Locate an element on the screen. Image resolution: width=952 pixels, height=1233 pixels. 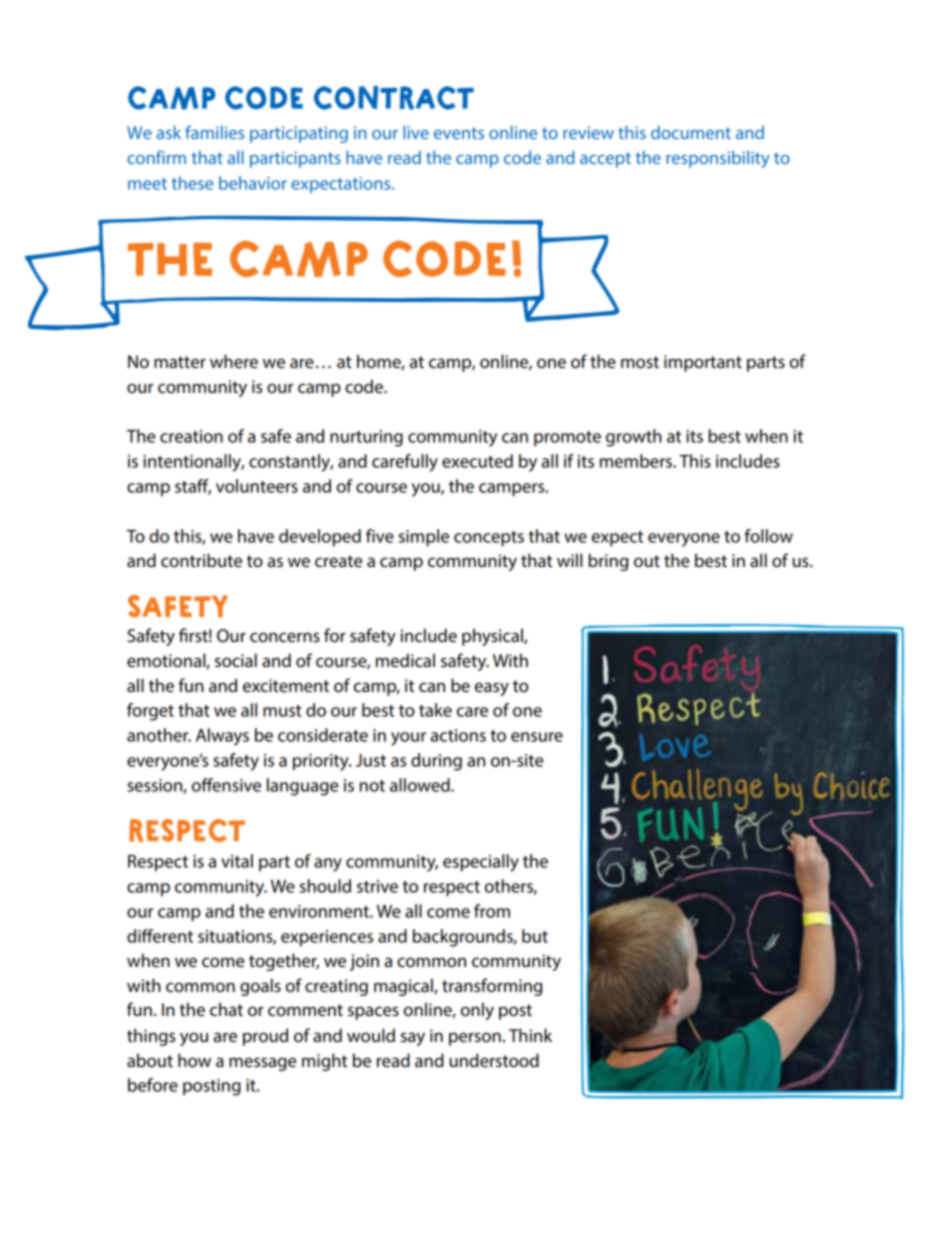
families is located at coordinates (214, 132).
